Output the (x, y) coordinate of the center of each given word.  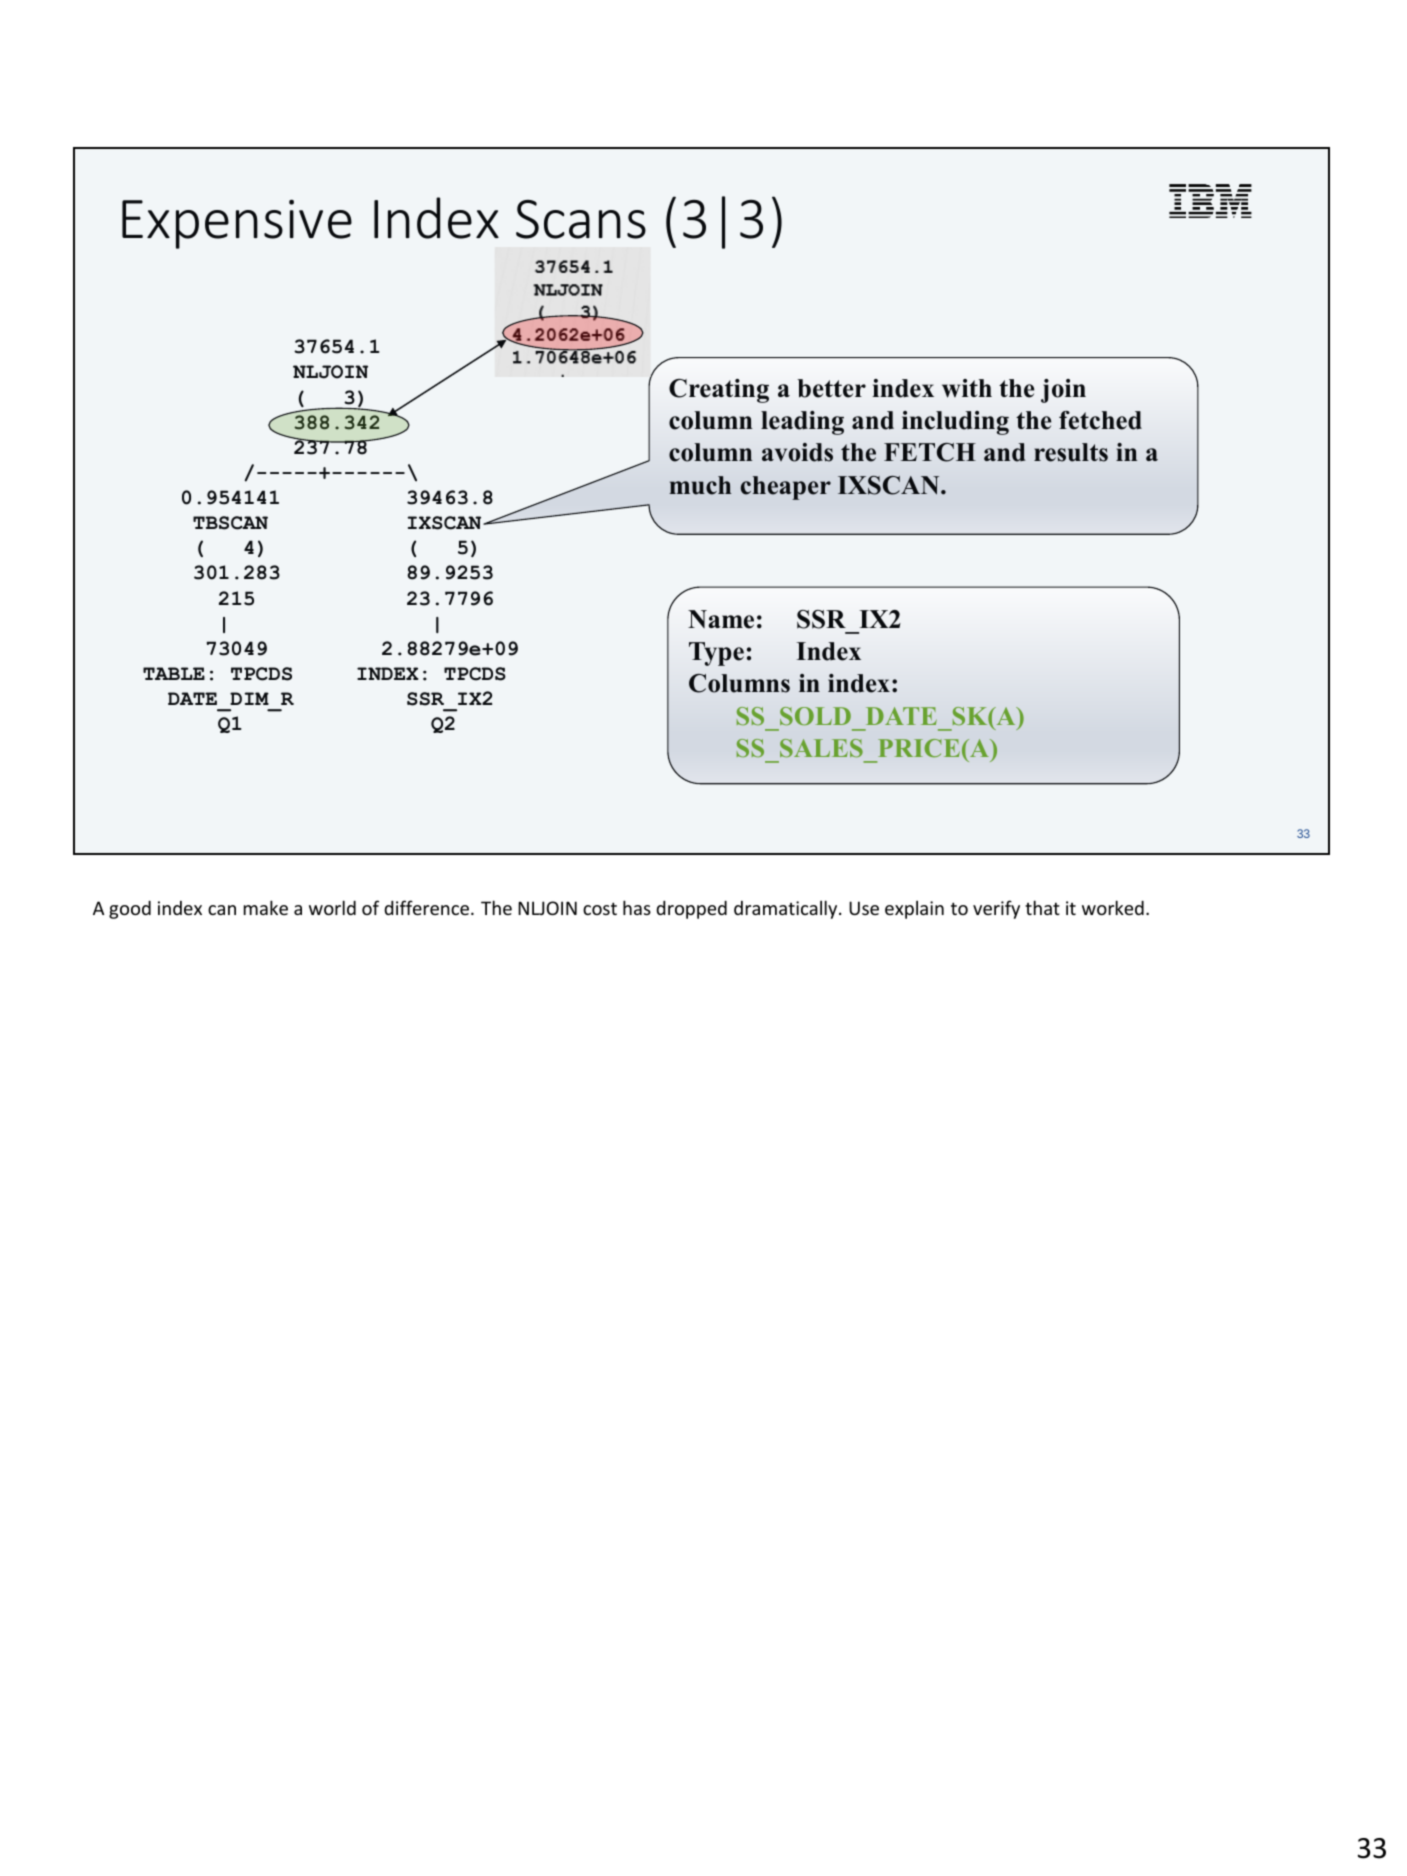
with (967, 388)
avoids (797, 452)
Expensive (237, 224)
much (700, 485)
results (1071, 452)
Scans (581, 219)
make (266, 907)
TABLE (174, 673)
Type (716, 654)
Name (721, 619)
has (637, 907)
